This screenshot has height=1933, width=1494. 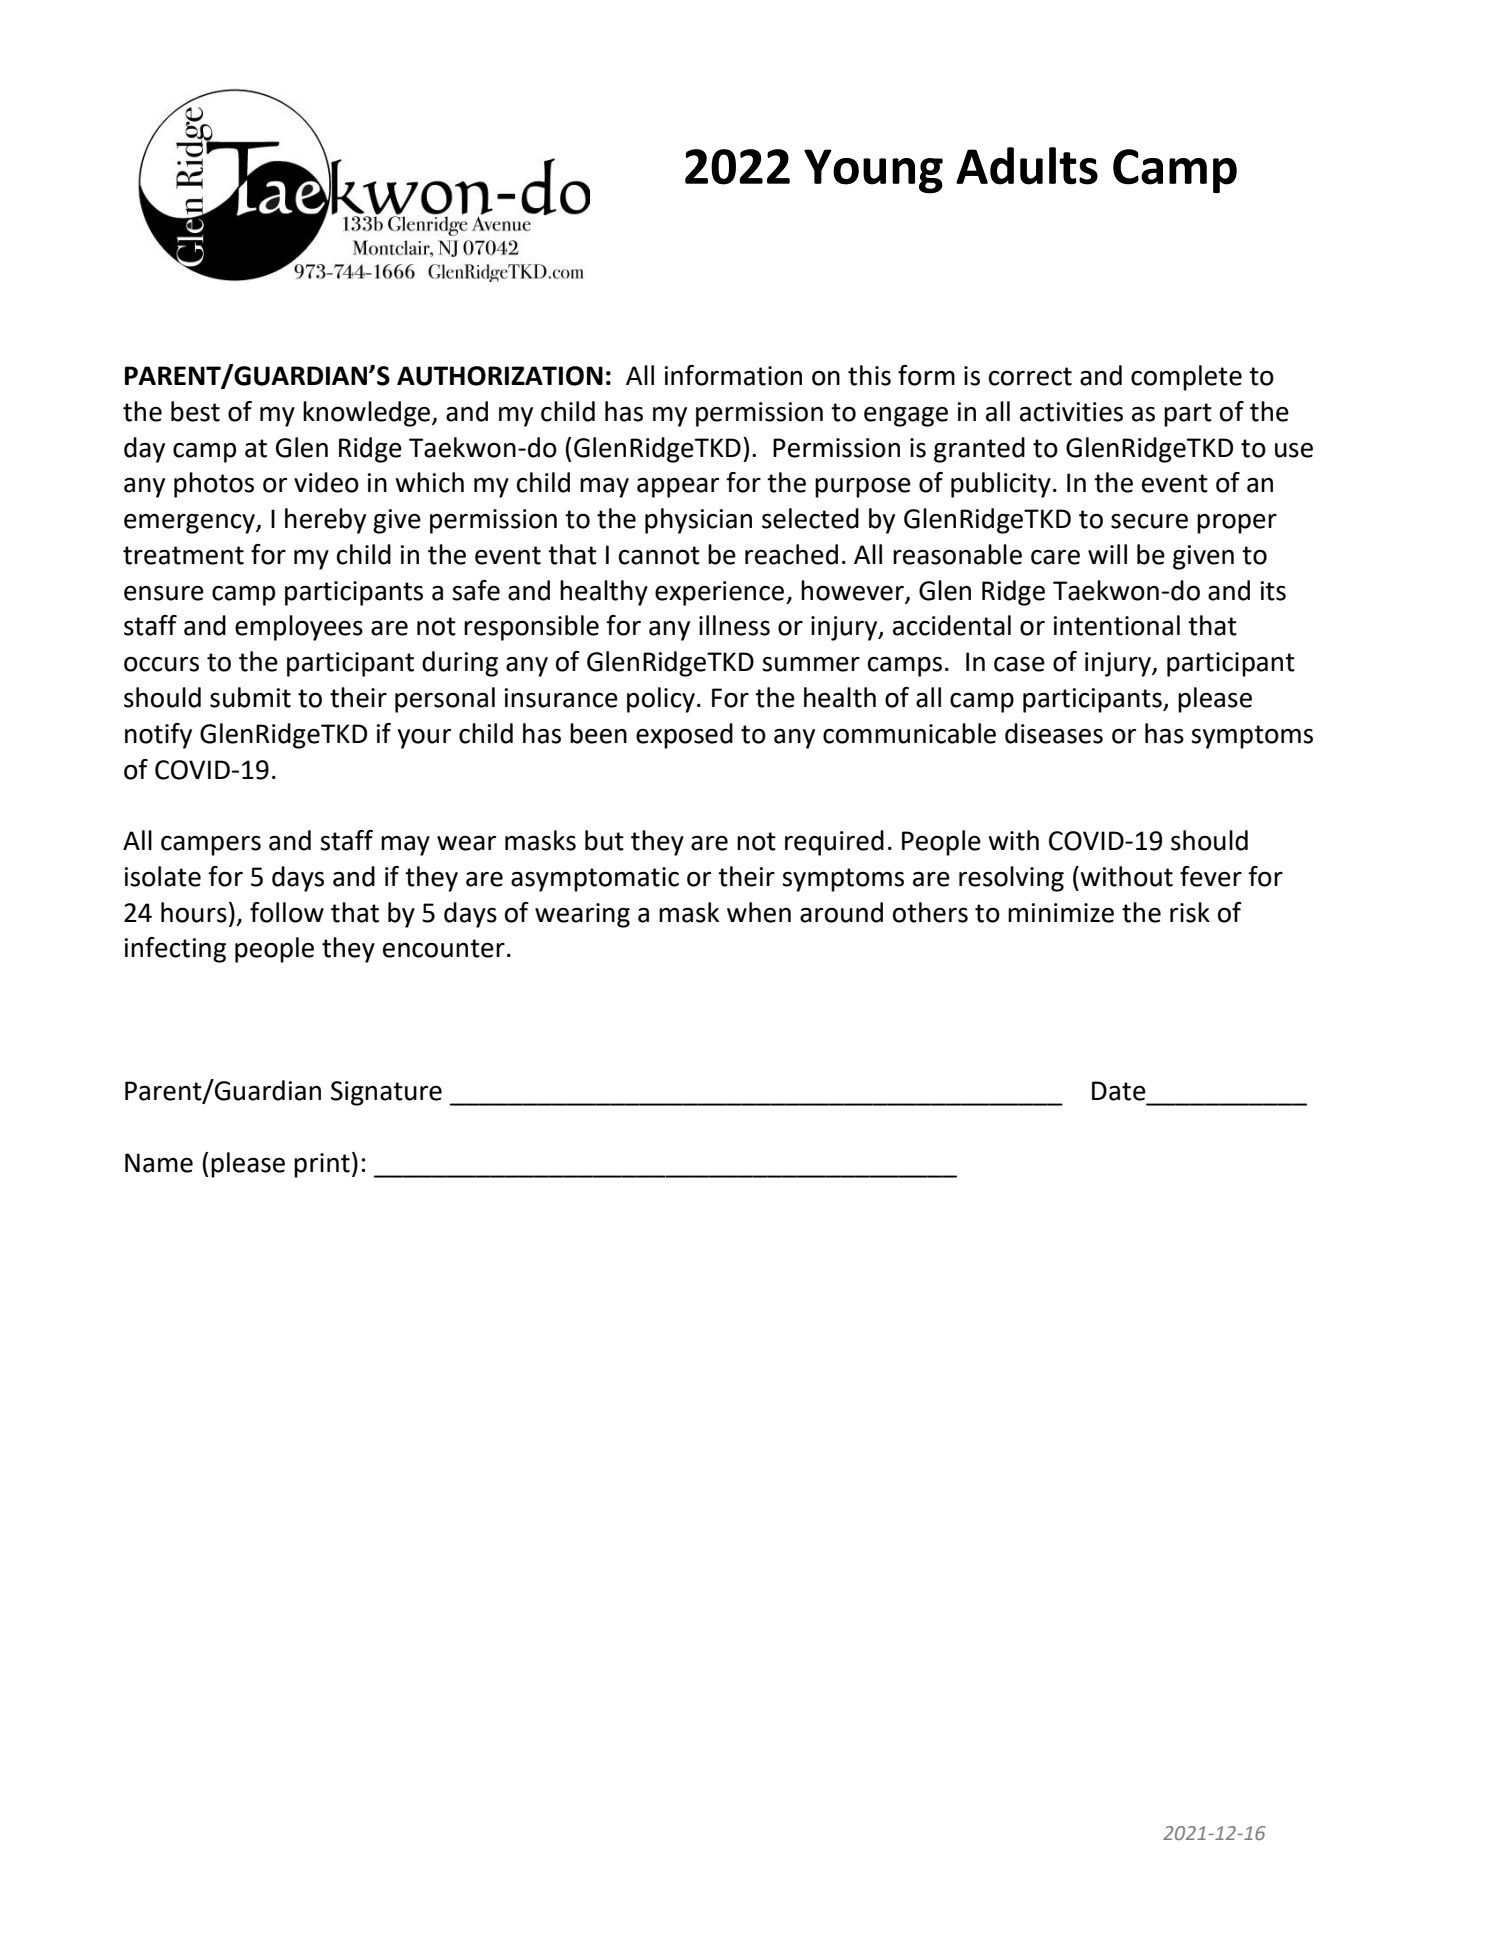 I want to click on Young, so click(x=873, y=171).
